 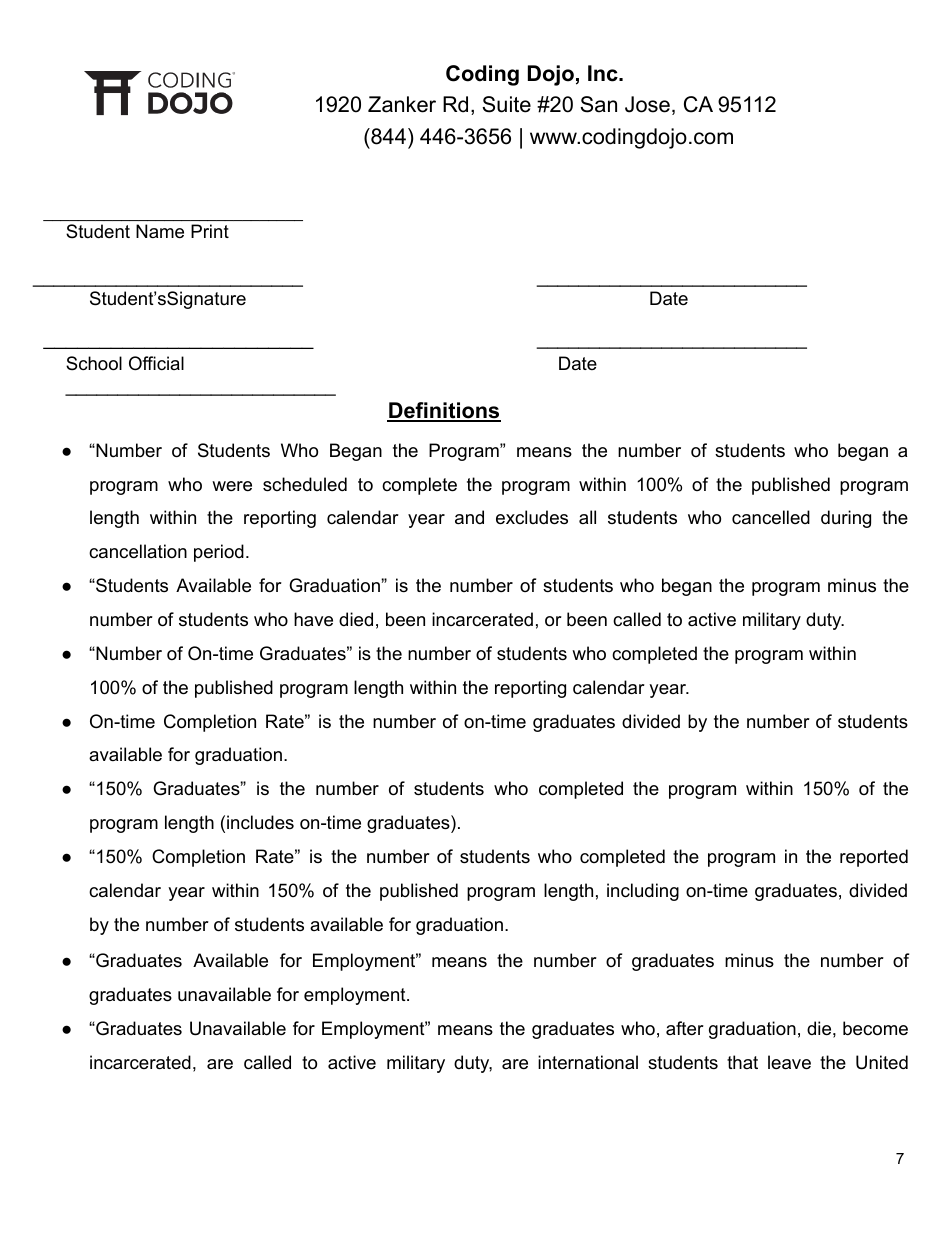 I want to click on and, so click(x=469, y=517).
